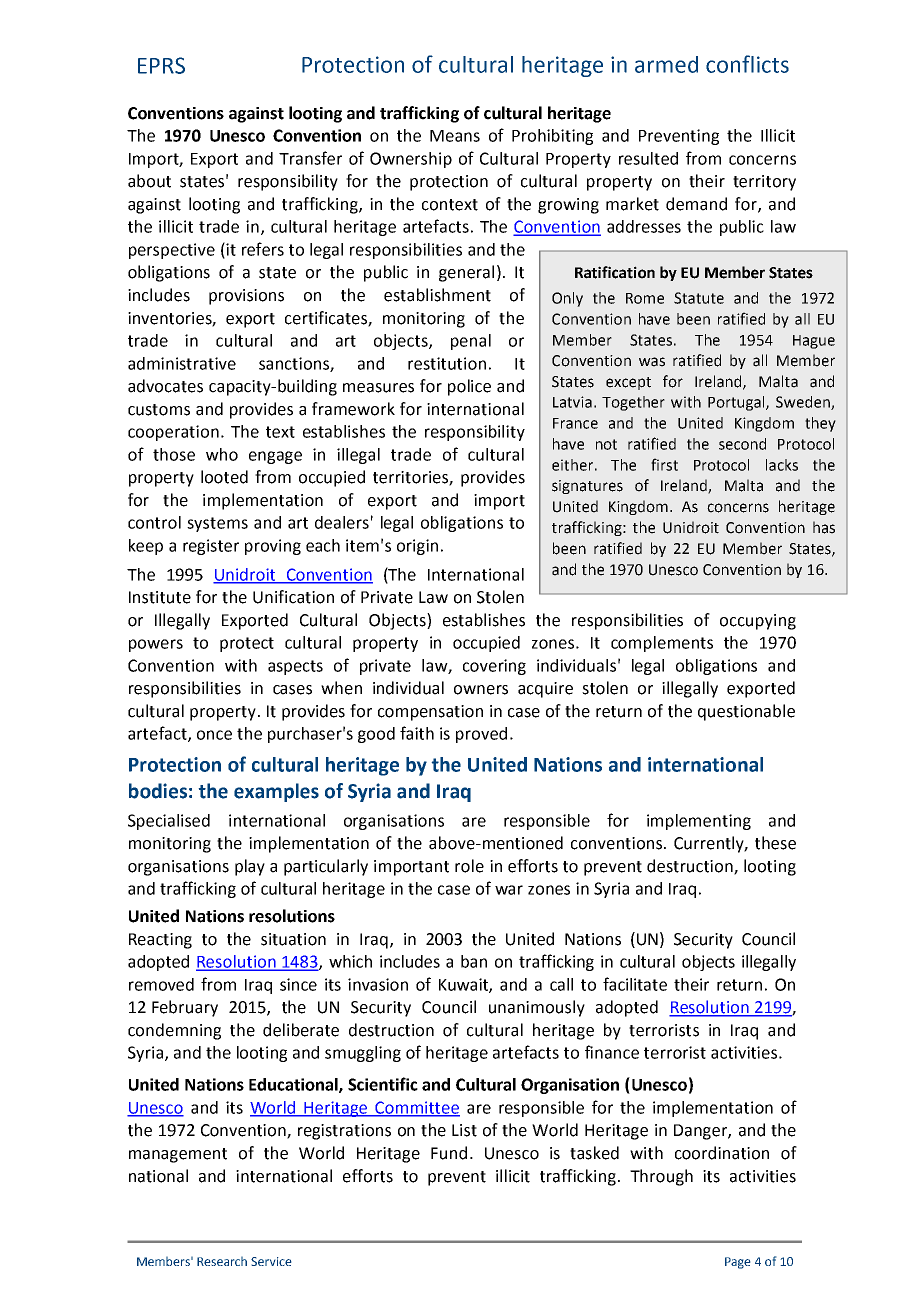  Describe the element at coordinates (310, 158) in the image. I see `Transfer` at that location.
